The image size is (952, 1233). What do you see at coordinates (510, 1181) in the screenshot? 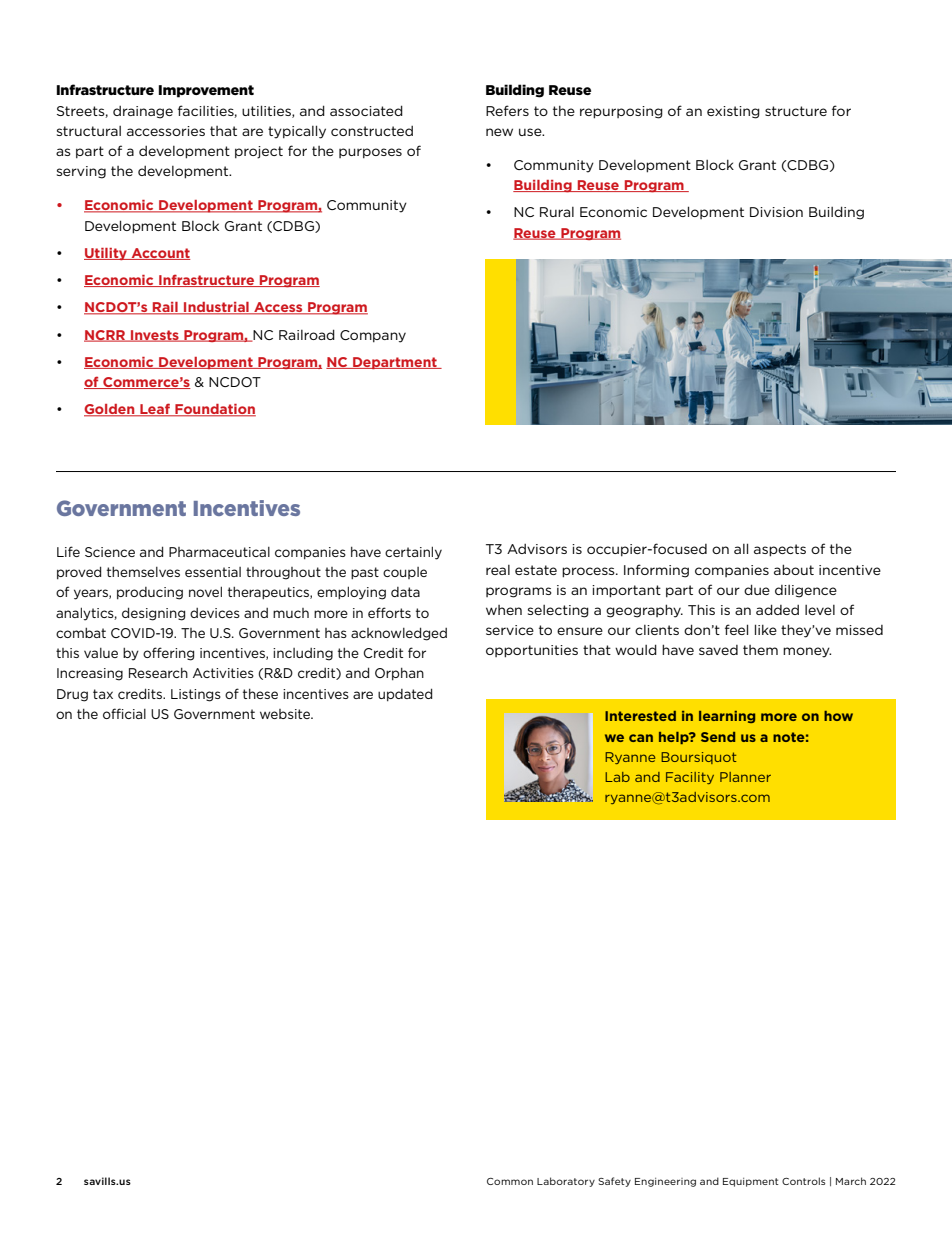
I see `Common` at bounding box center [510, 1181].
